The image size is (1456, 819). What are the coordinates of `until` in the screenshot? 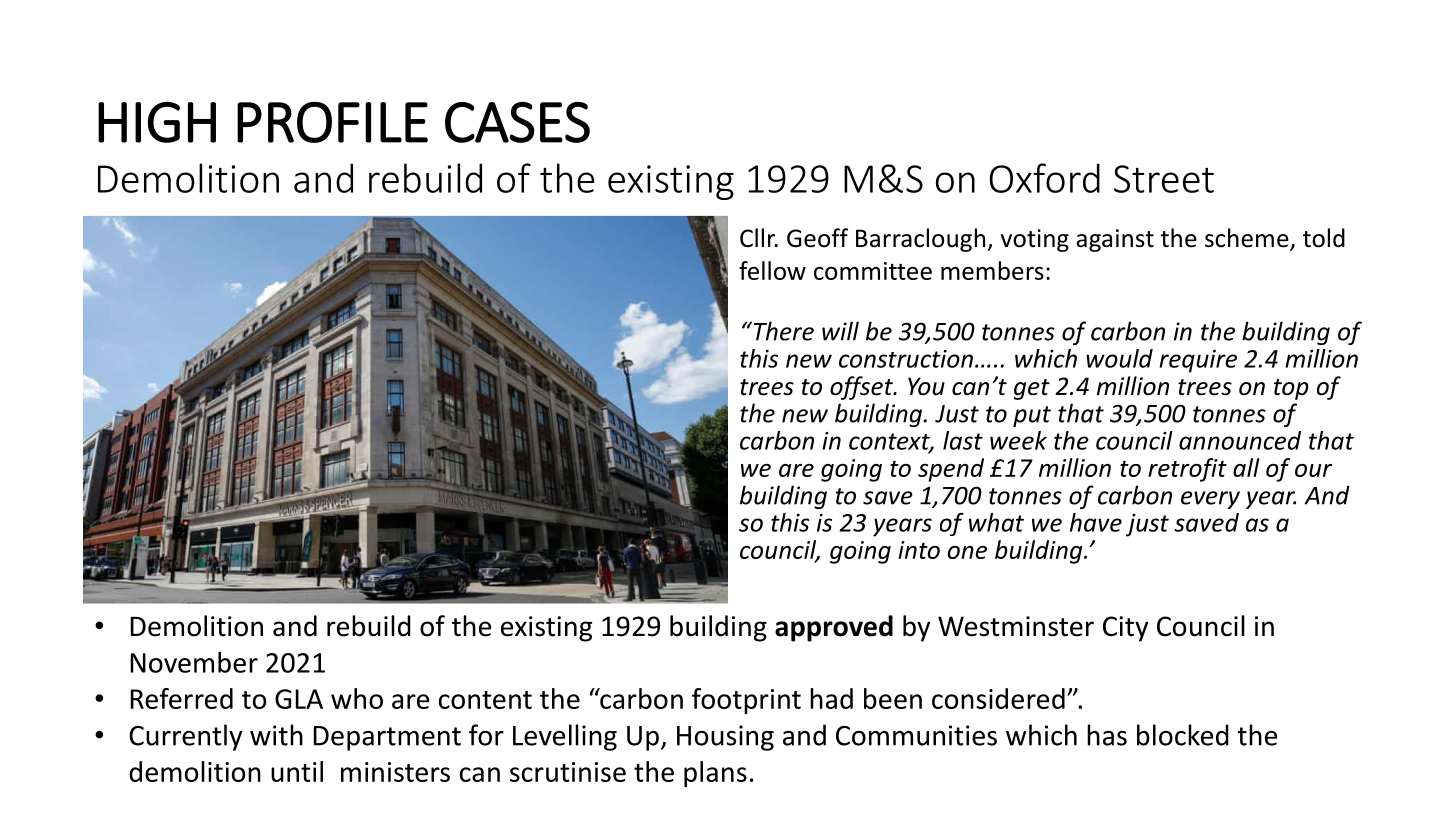 It's located at (297, 771).
